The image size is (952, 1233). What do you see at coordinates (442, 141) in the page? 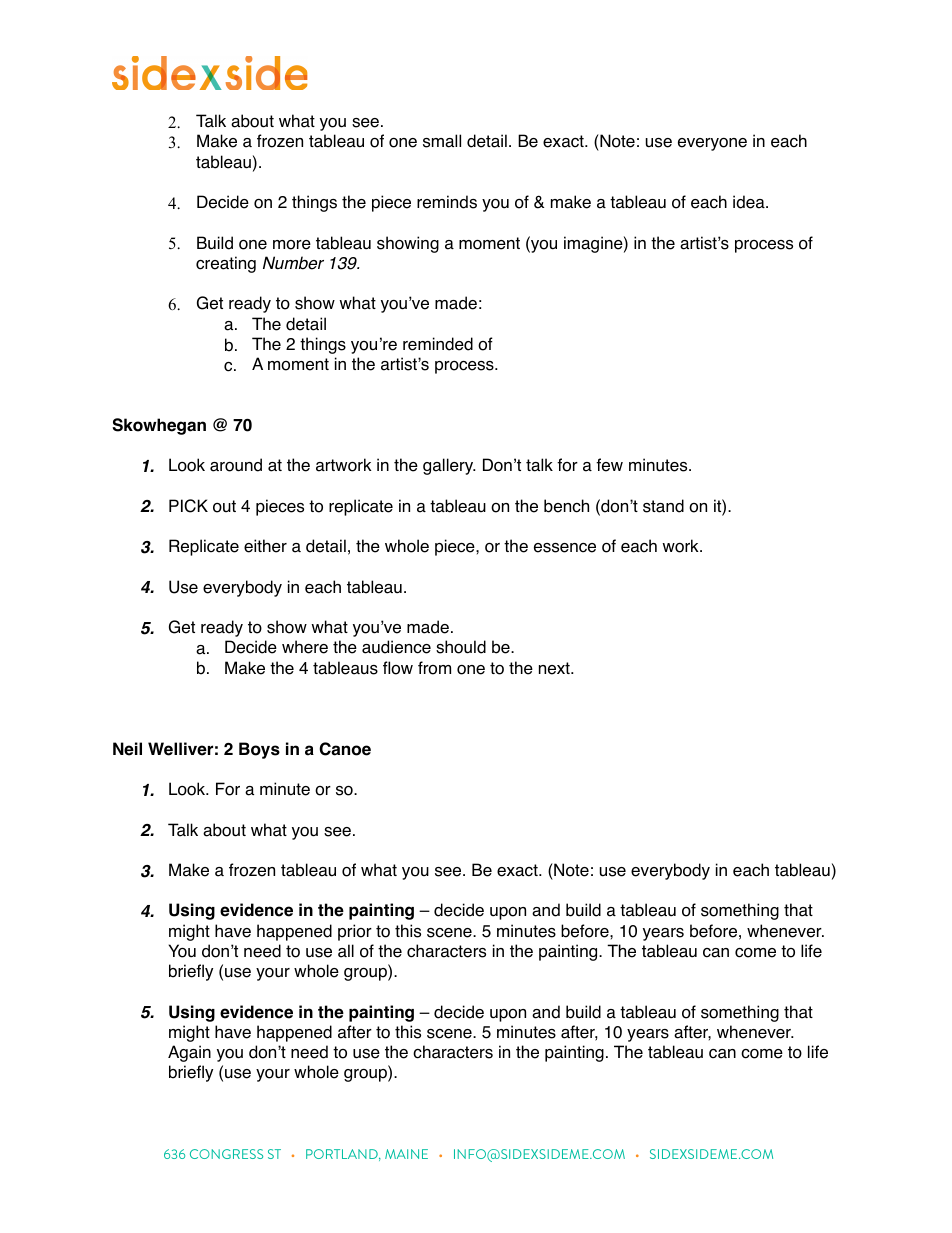
I see `small` at bounding box center [442, 141].
